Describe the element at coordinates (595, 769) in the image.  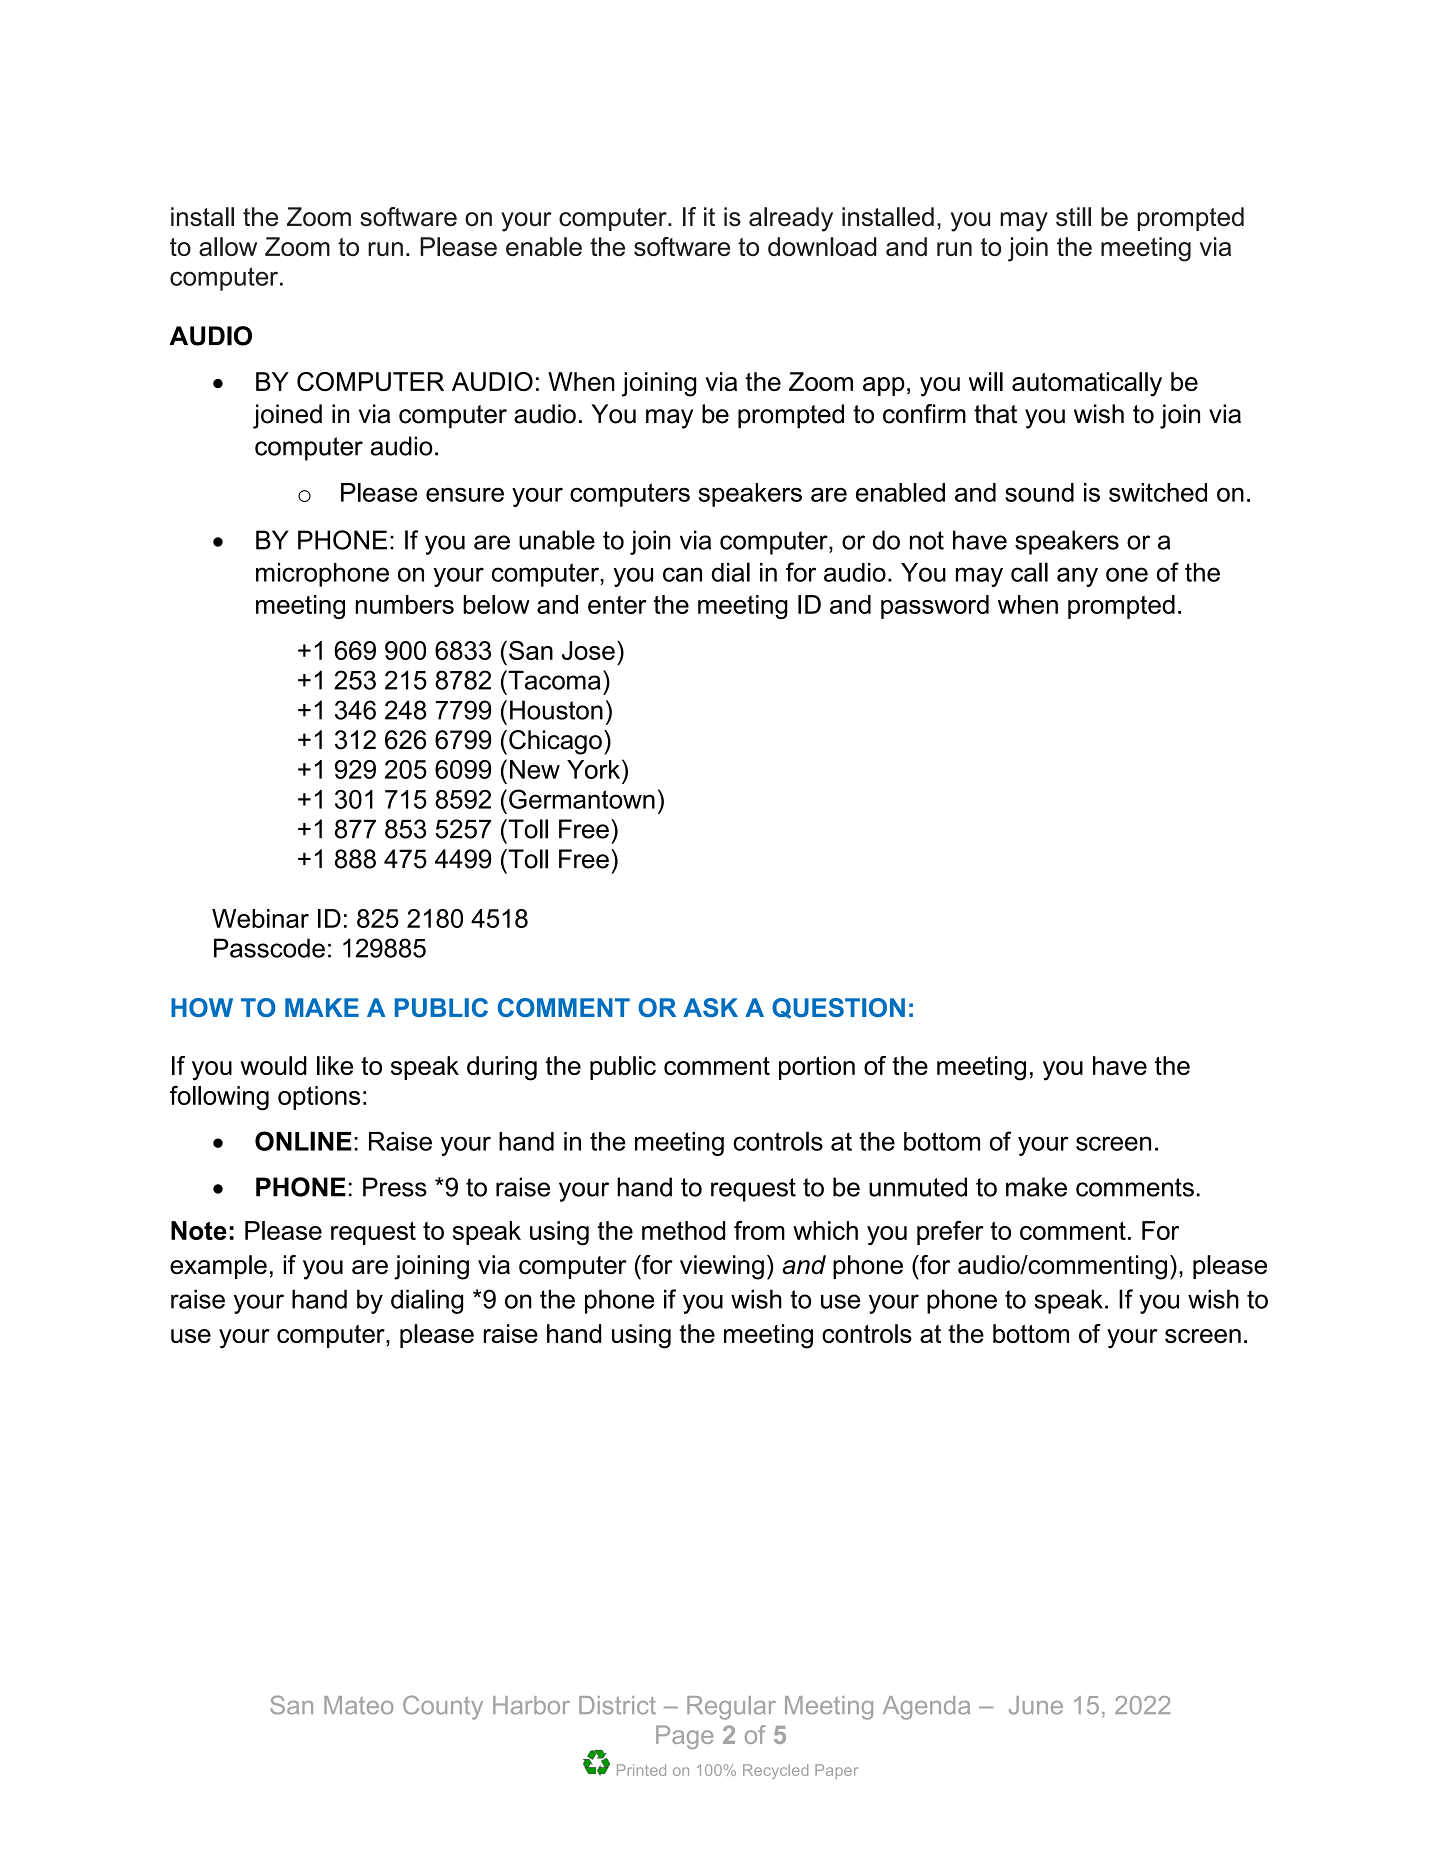
I see `York` at that location.
